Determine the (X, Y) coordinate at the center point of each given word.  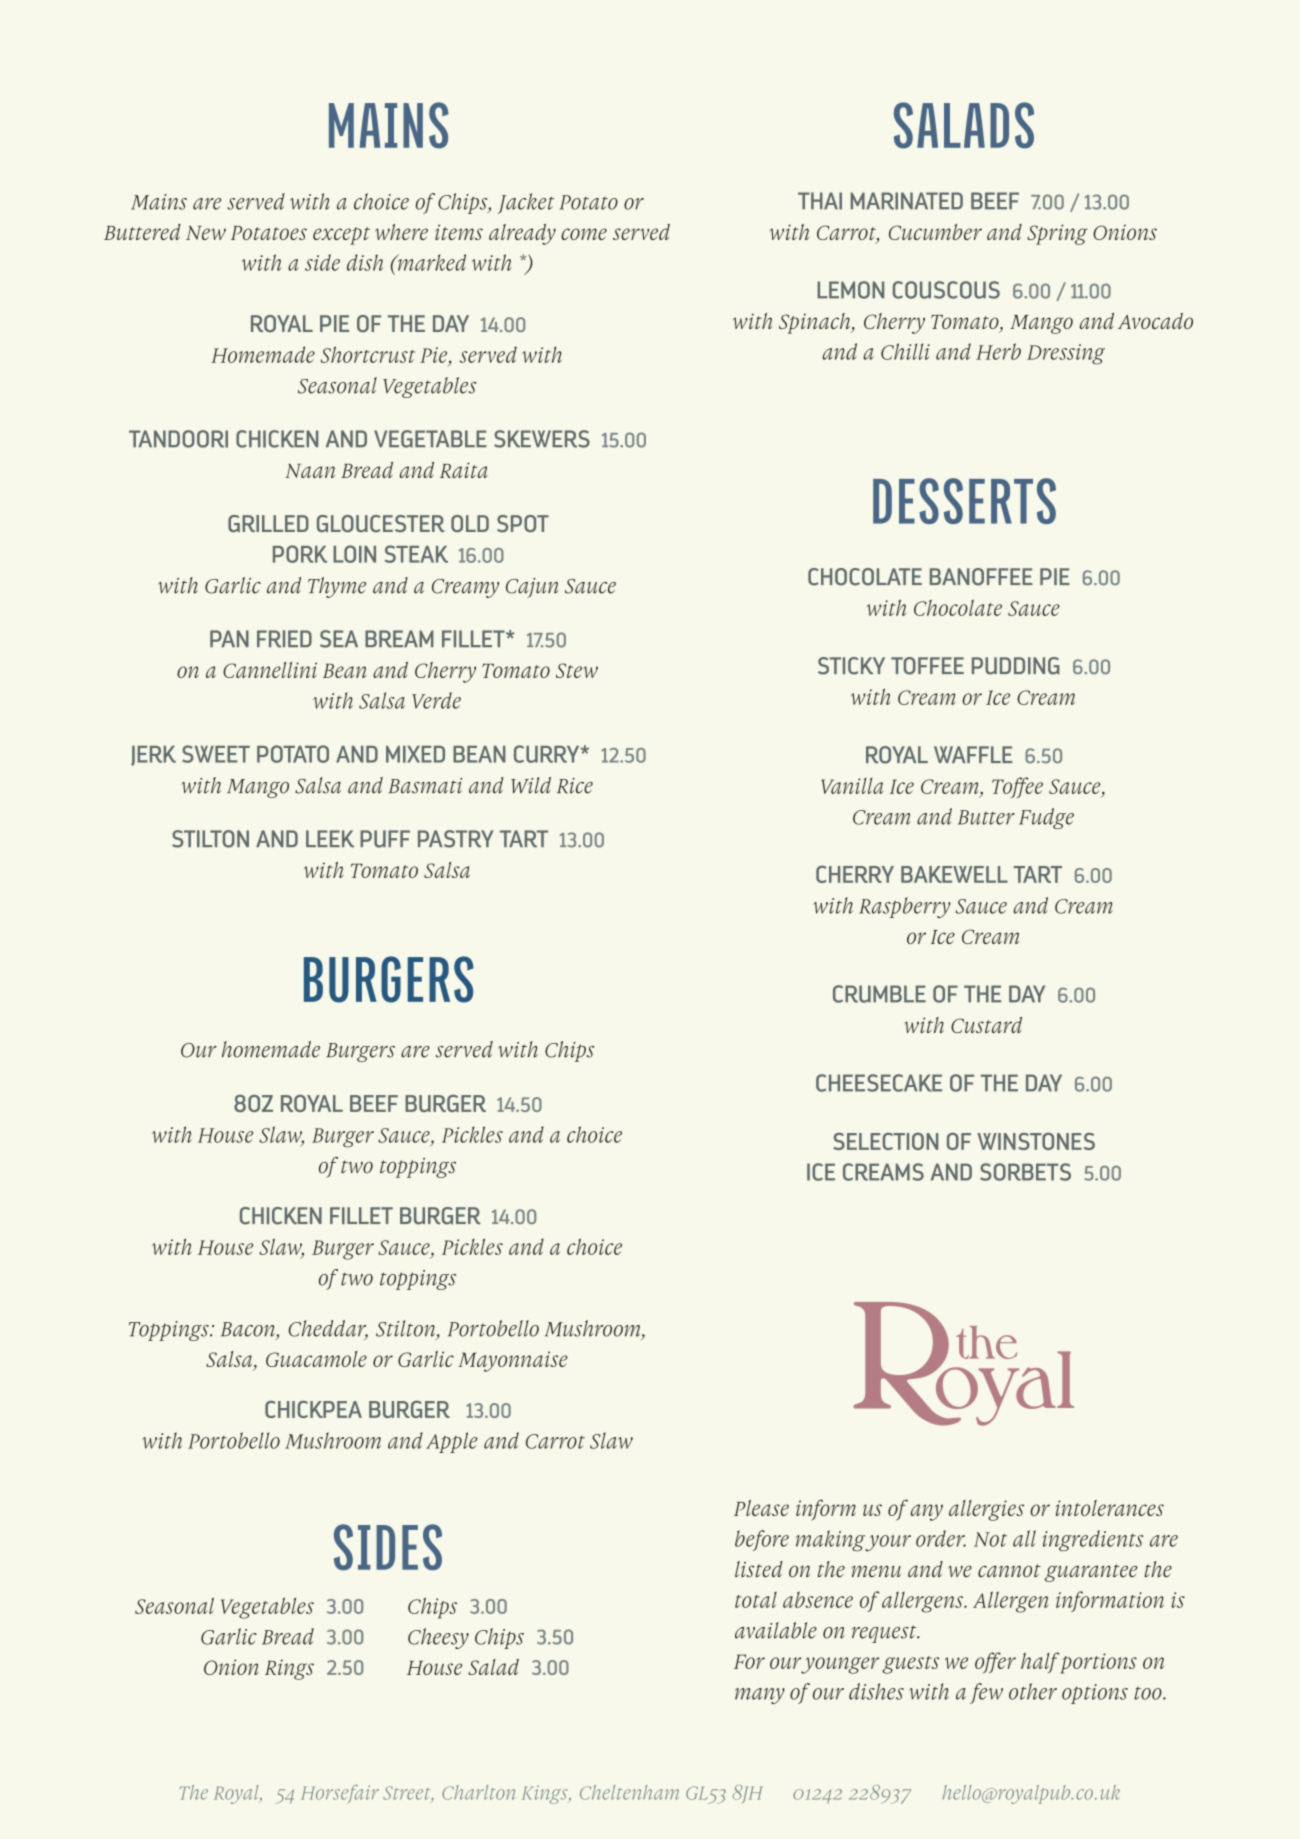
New (206, 233)
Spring (1057, 234)
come (584, 234)
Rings (289, 1669)
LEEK (330, 839)
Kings (546, 1795)
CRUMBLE (879, 994)
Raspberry (905, 907)
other (1033, 1691)
